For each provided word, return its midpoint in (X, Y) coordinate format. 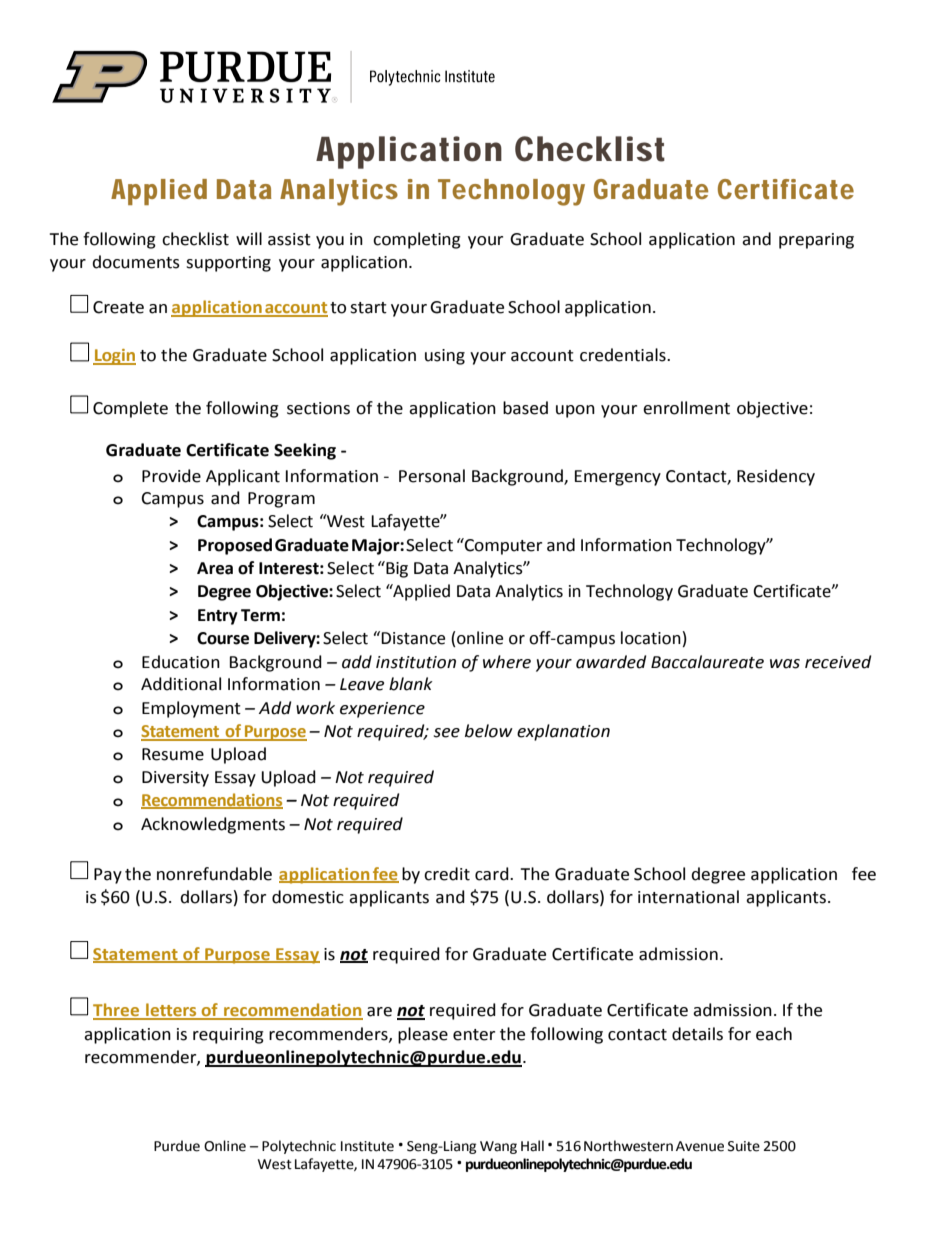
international (688, 897)
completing (417, 240)
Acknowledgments (213, 825)
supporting (228, 264)
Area (215, 568)
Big (396, 569)
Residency (776, 477)
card (493, 874)
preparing (816, 241)
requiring (228, 1036)
